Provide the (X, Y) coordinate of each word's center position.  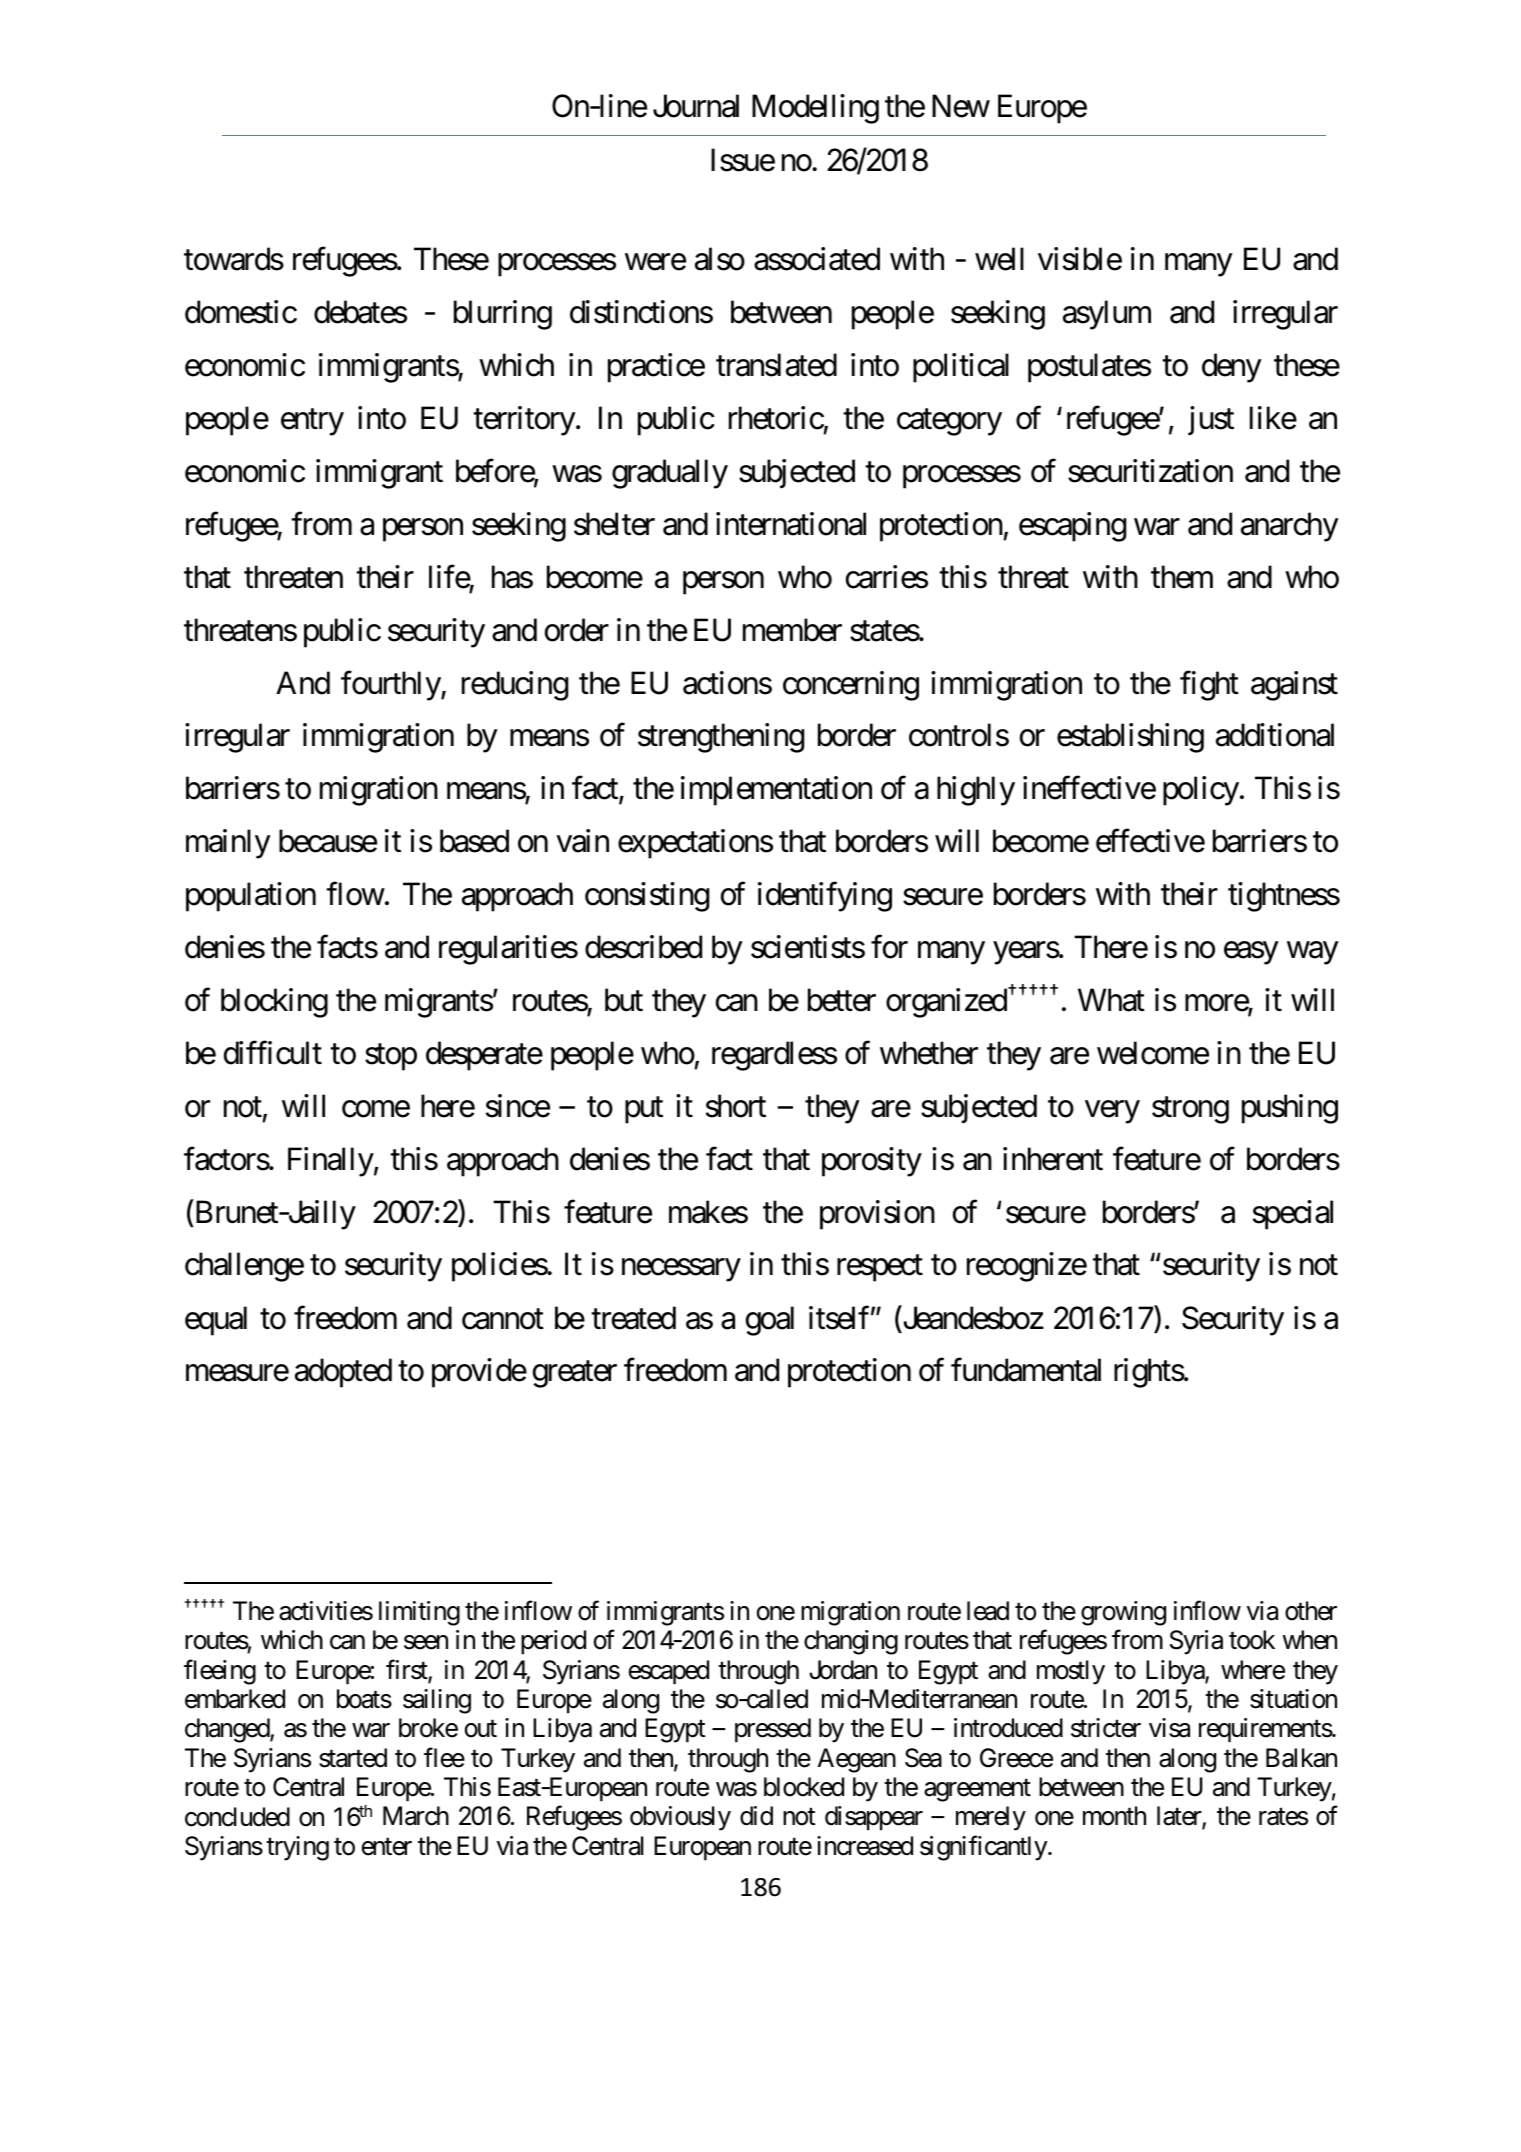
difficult (273, 1053)
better (842, 1000)
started (353, 1758)
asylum (1107, 315)
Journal (696, 106)
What (1111, 1000)
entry (312, 422)
